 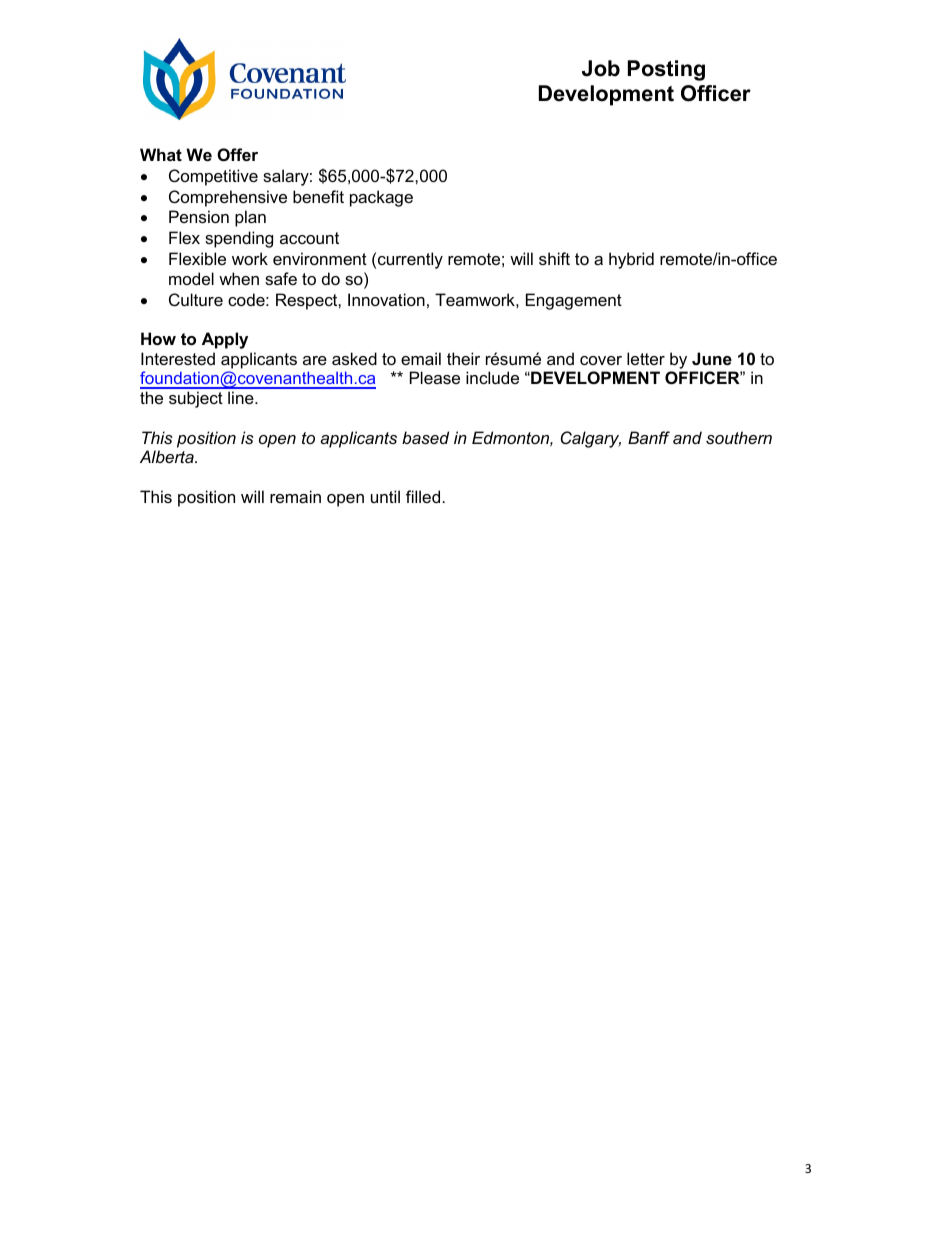 I want to click on Posting, so click(x=666, y=70).
